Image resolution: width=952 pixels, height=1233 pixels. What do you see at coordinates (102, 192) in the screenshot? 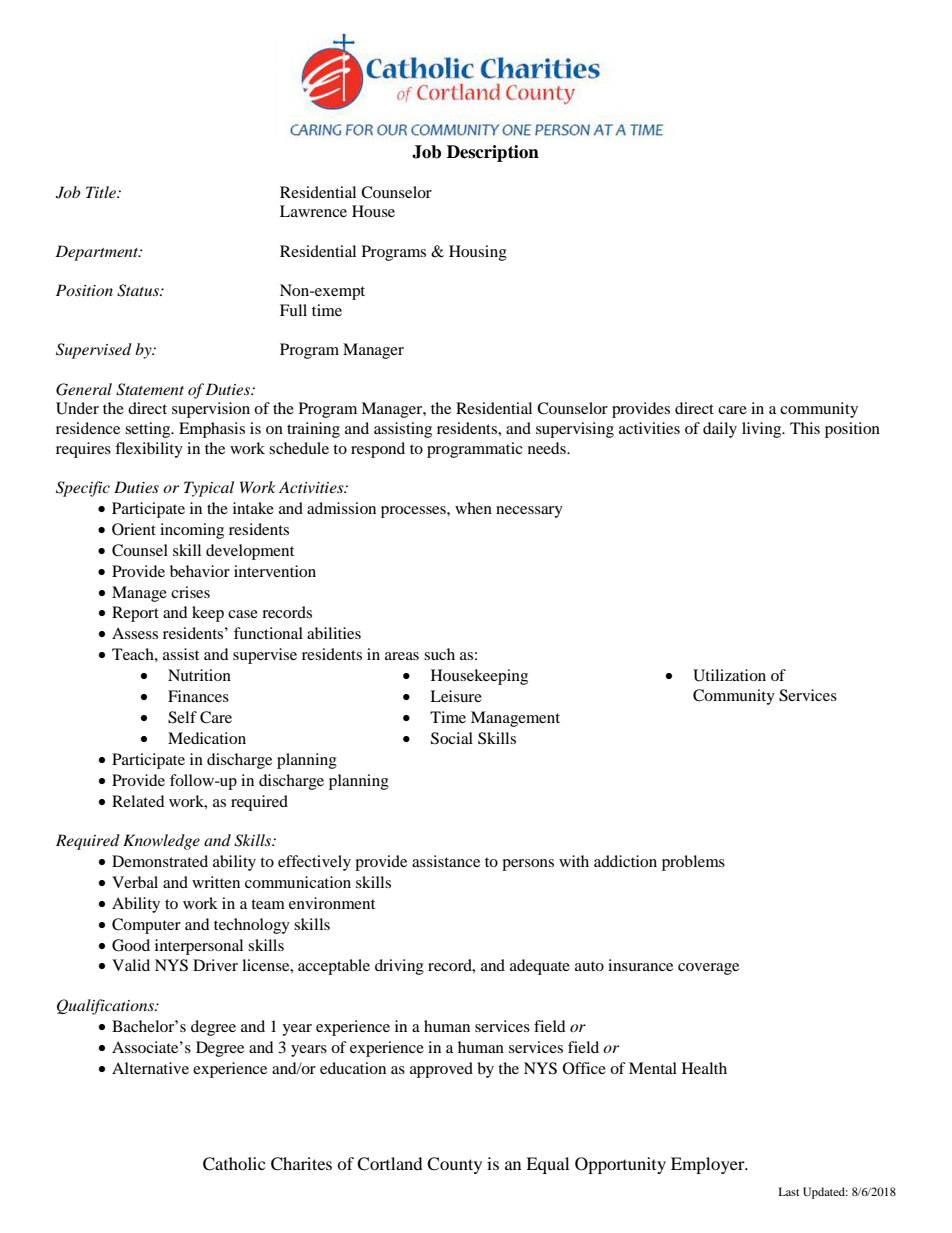
I see `Title` at bounding box center [102, 192].
